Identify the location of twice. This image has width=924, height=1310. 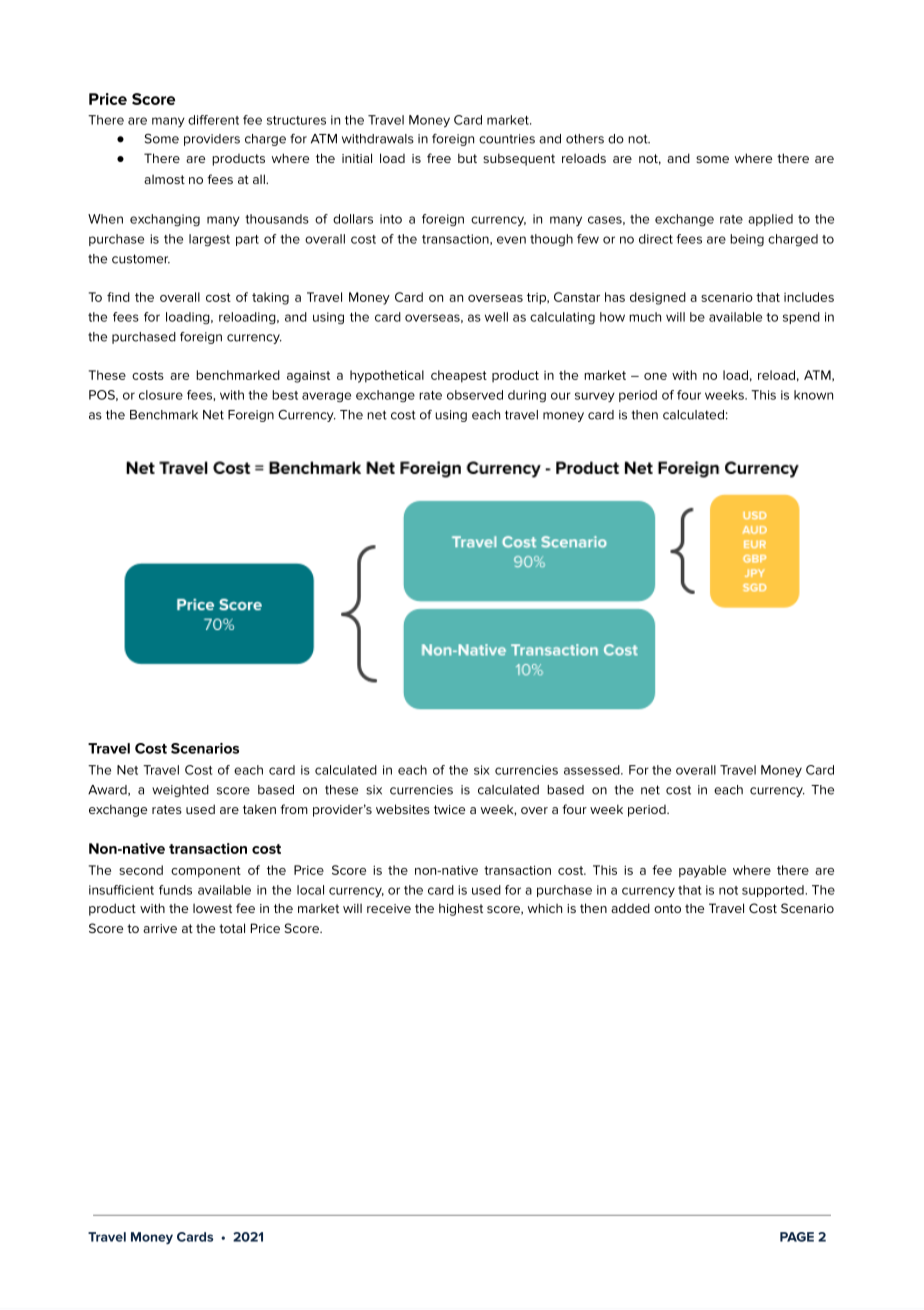
(449, 809).
